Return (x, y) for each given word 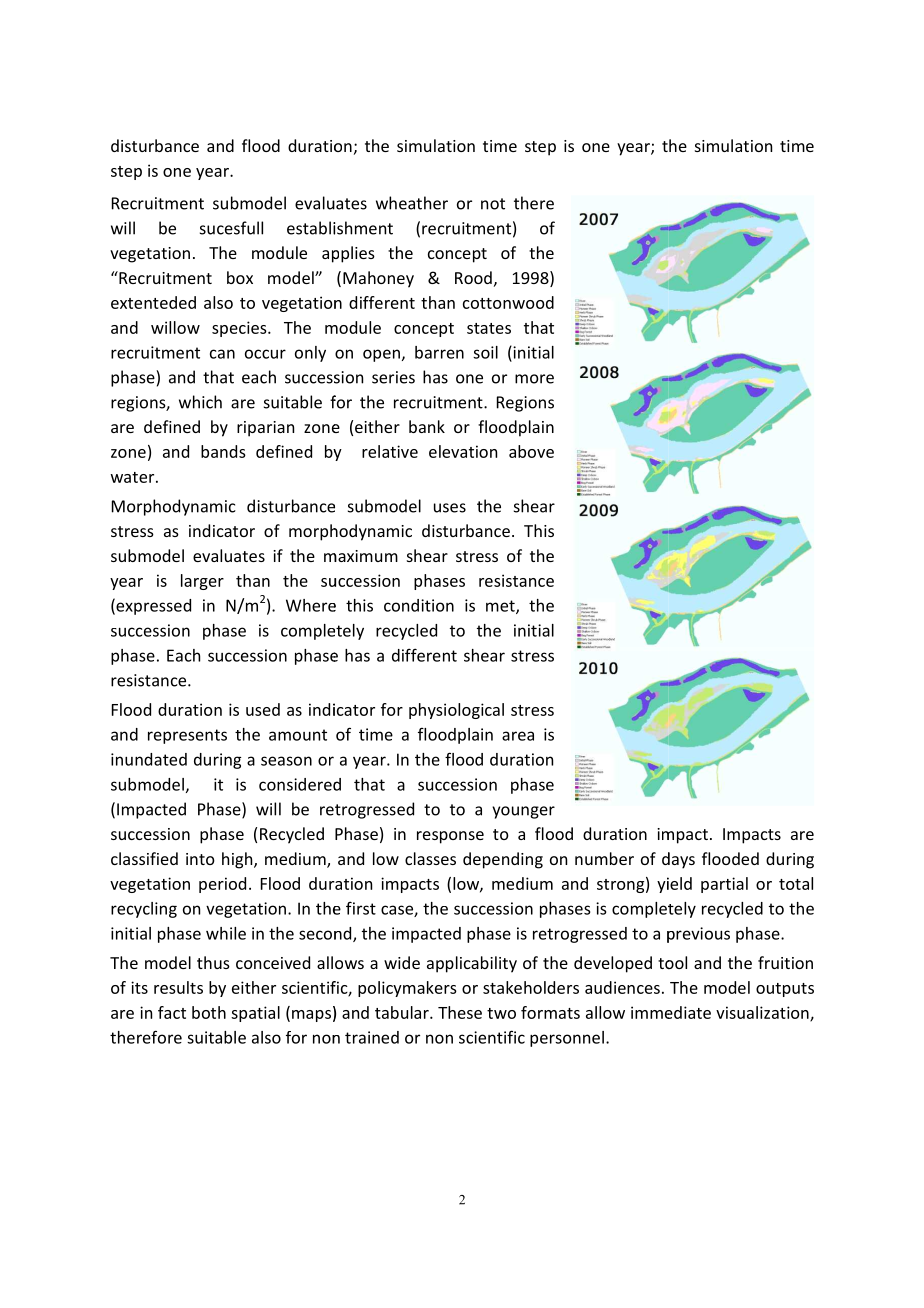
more (534, 379)
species (240, 329)
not (493, 204)
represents (187, 736)
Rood (473, 277)
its (139, 987)
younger (523, 812)
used (263, 709)
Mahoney (378, 279)
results (178, 987)
